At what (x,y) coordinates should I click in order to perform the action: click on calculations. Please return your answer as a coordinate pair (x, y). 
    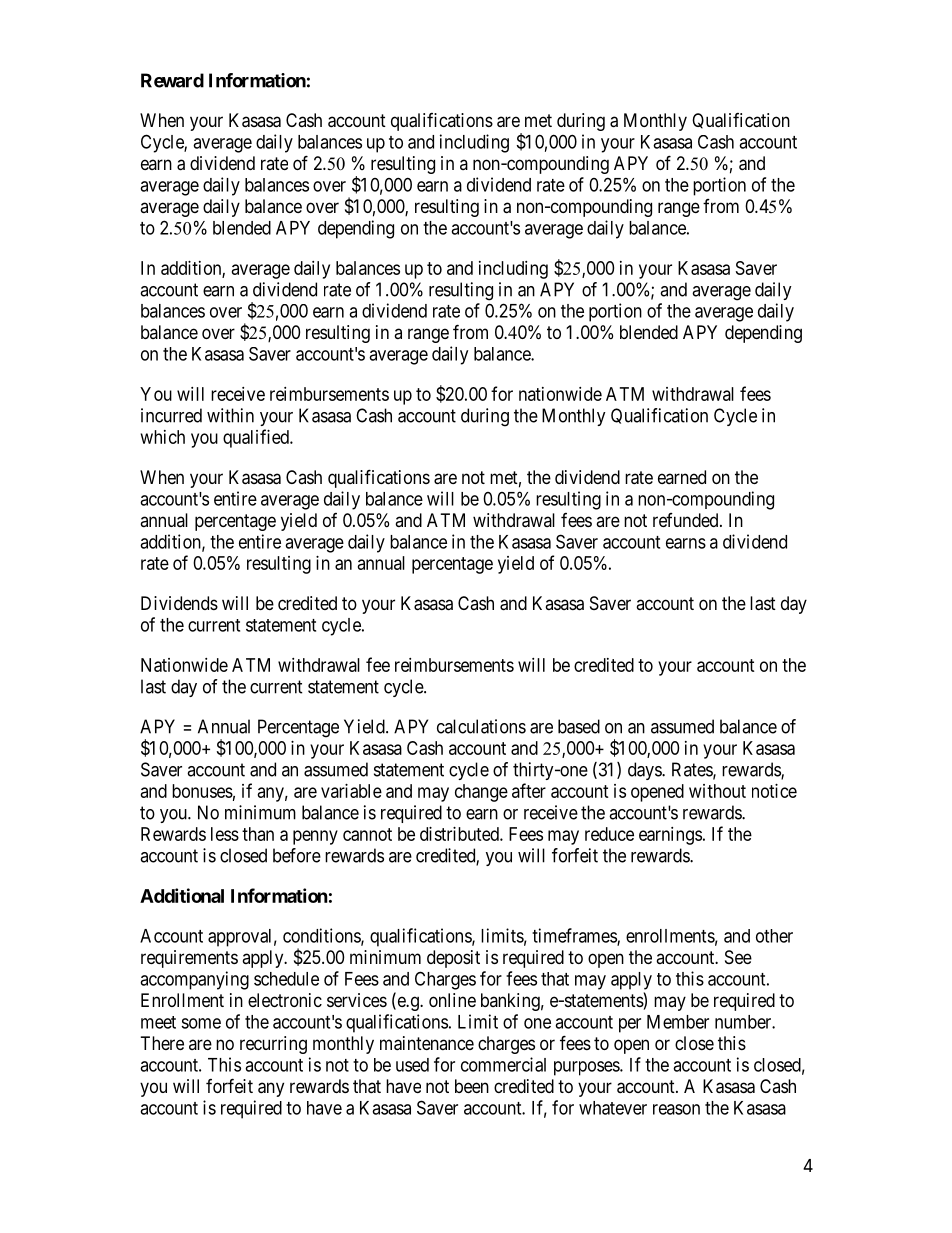
    Looking at the image, I should click on (481, 726).
